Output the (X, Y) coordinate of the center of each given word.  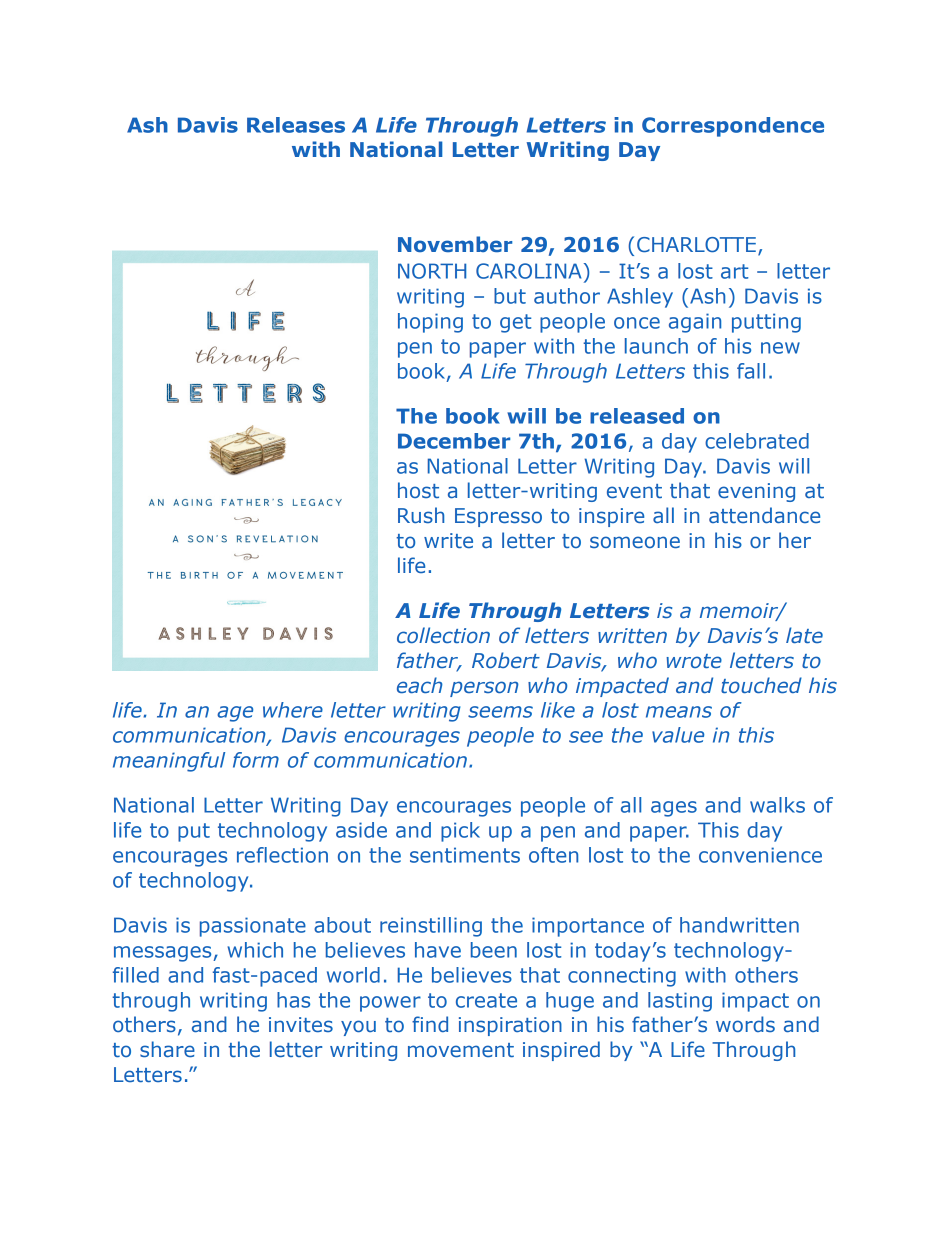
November (455, 244)
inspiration (510, 1026)
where (293, 710)
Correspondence (733, 127)
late (804, 635)
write (448, 540)
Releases (296, 125)
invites (301, 1024)
